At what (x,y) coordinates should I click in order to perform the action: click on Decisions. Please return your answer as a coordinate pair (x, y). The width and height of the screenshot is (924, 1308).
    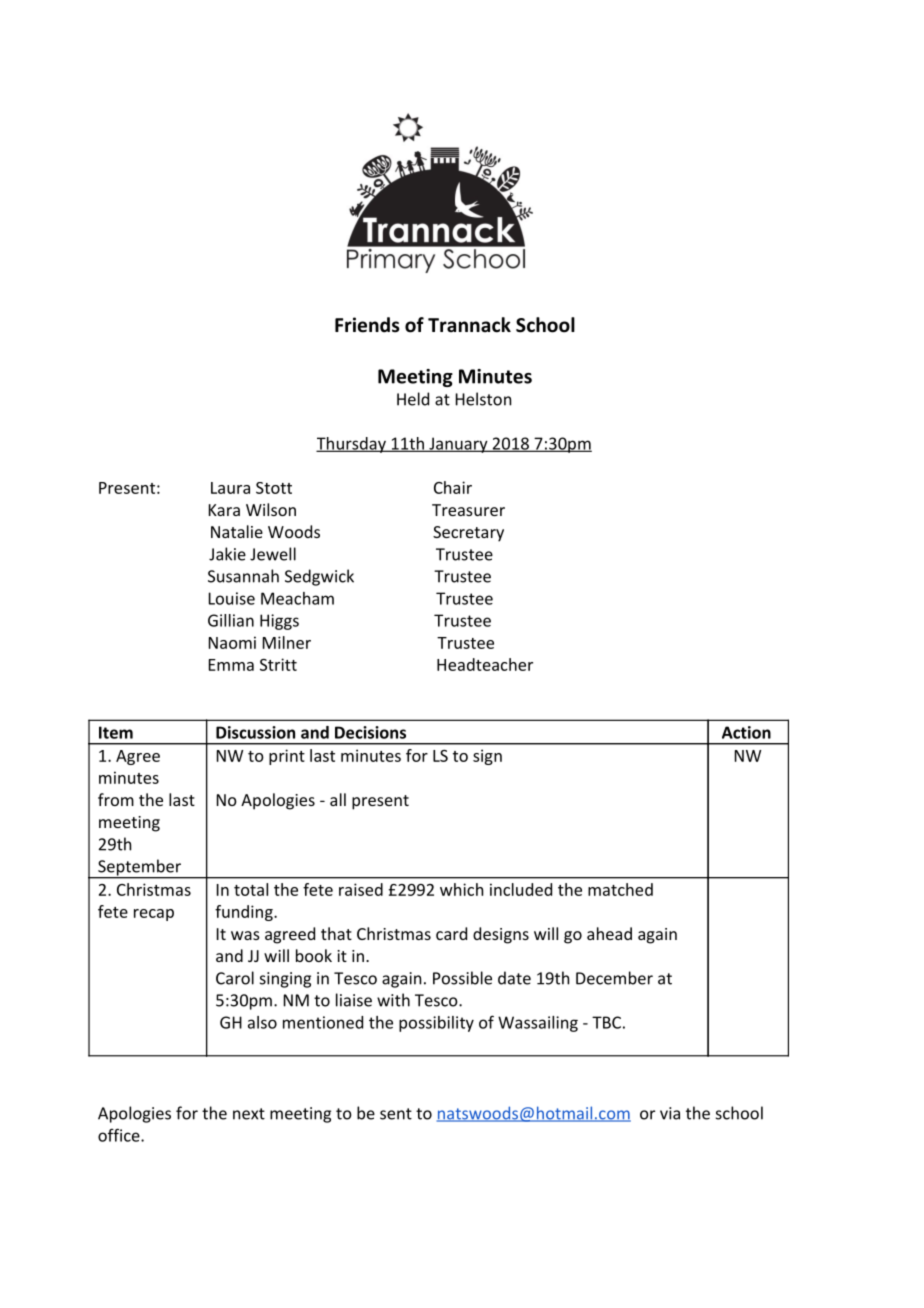
    Looking at the image, I should click on (370, 732).
